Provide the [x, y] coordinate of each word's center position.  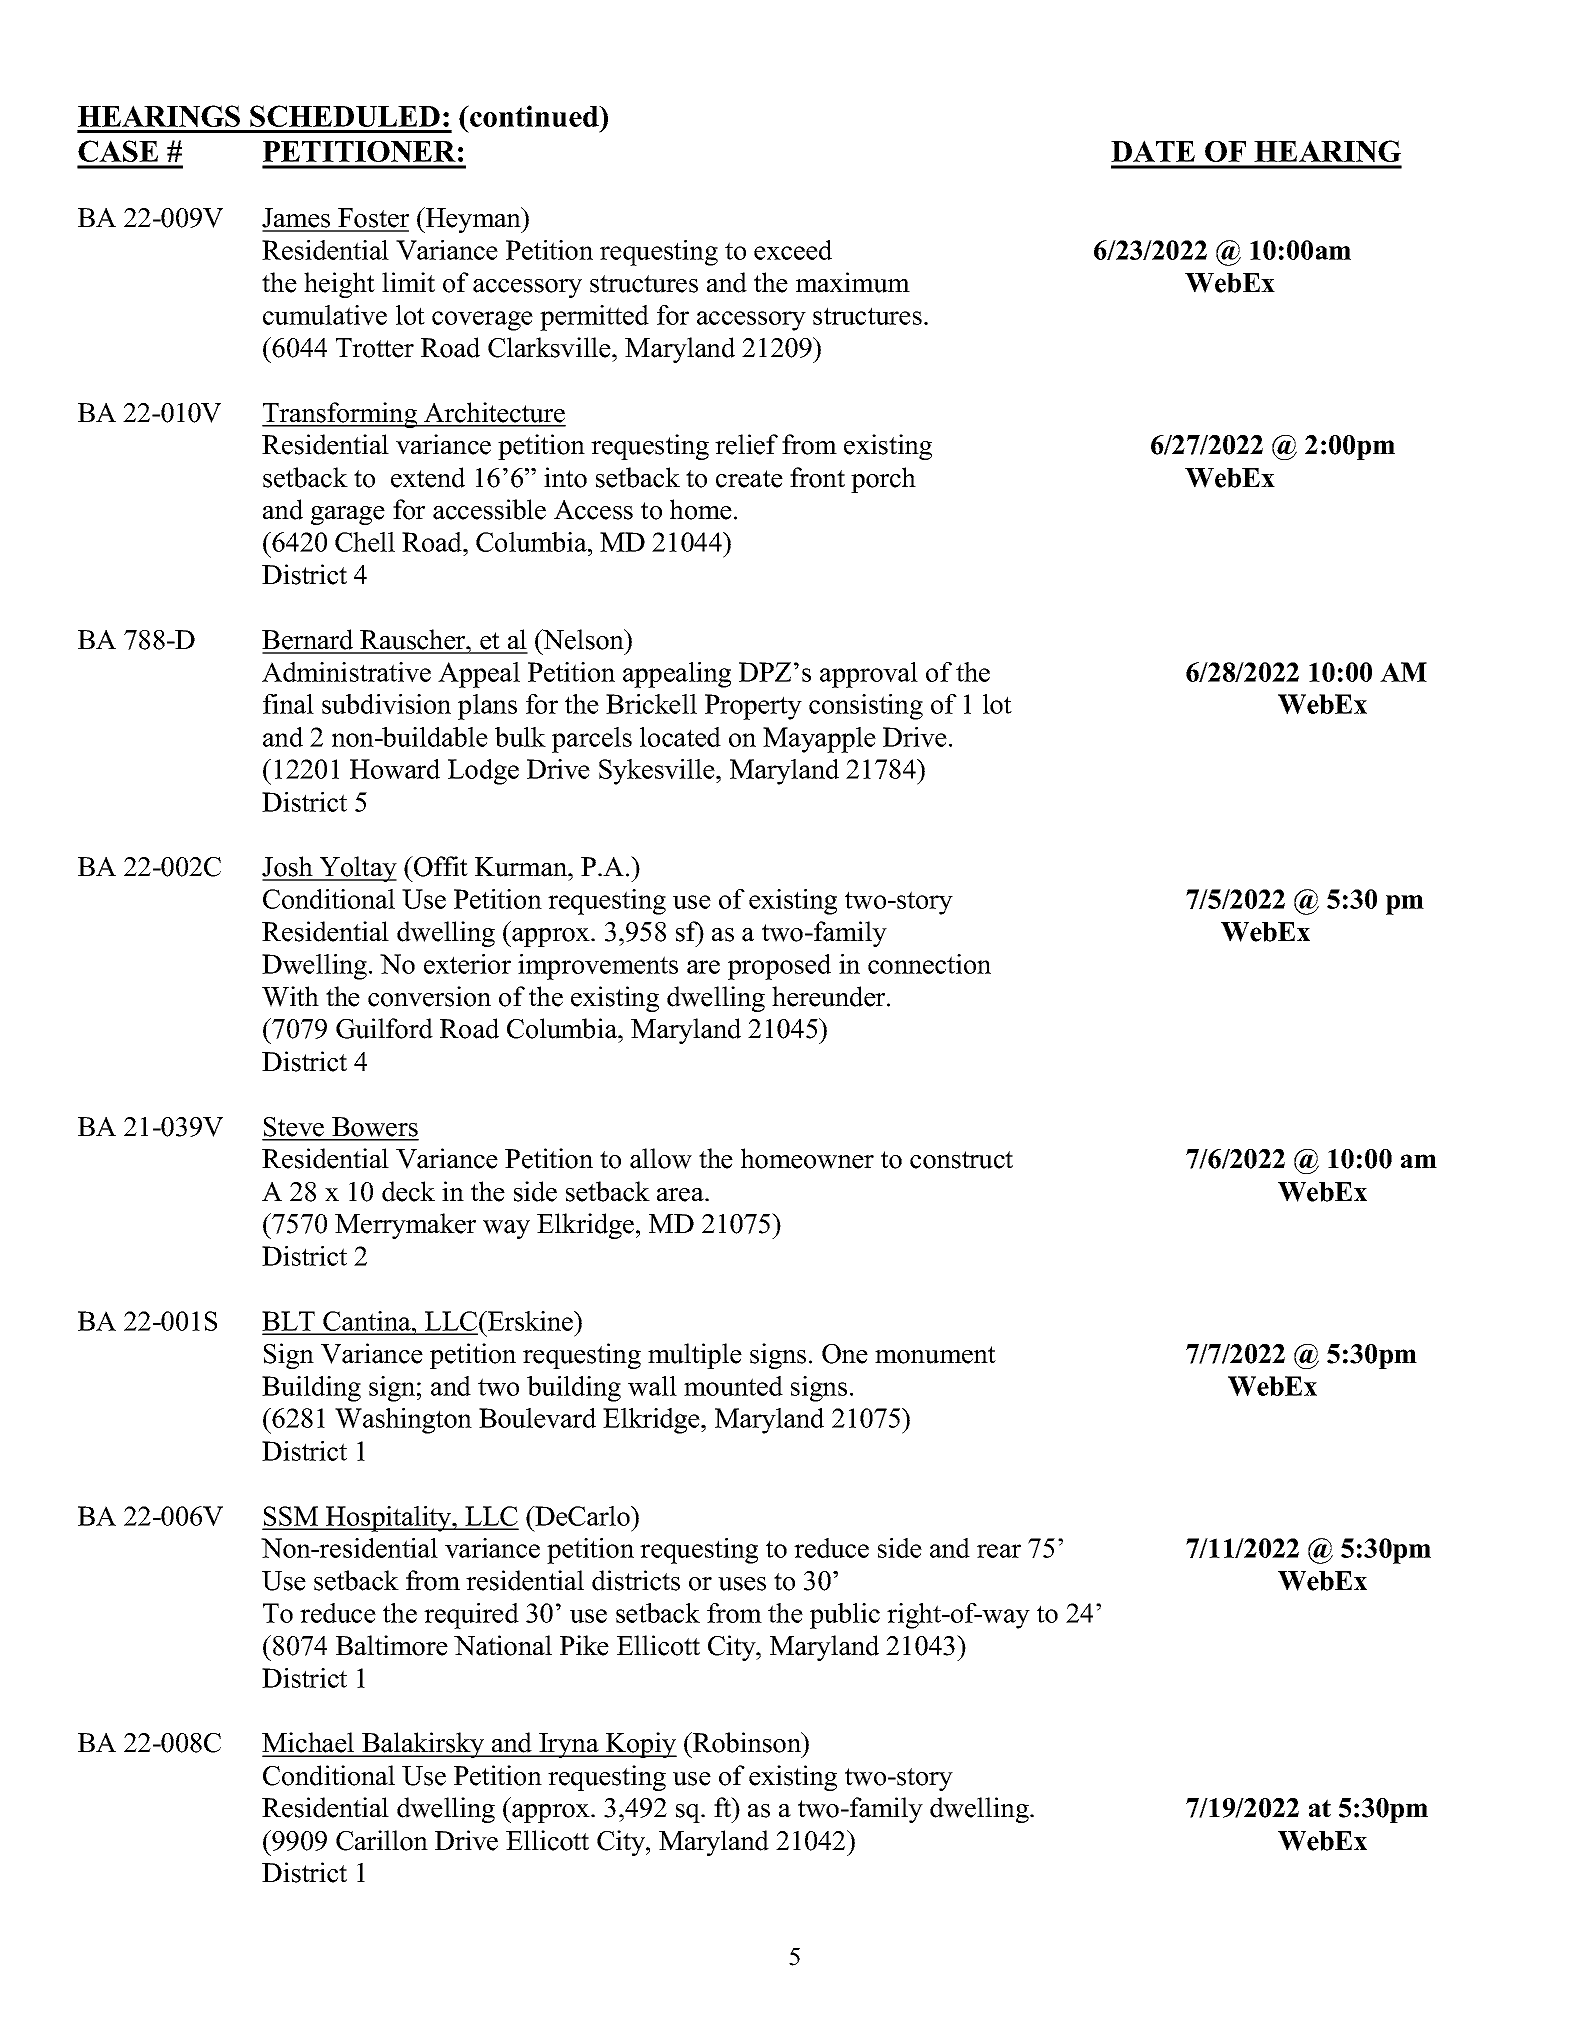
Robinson [747, 1742]
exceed [793, 250]
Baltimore [392, 1645]
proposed [779, 967]
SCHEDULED [345, 116]
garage [348, 515]
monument [935, 1355]
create [749, 479]
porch [883, 480]
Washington [403, 1421]
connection [929, 964]
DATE [1153, 151]
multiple [695, 1356]
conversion [429, 996]
